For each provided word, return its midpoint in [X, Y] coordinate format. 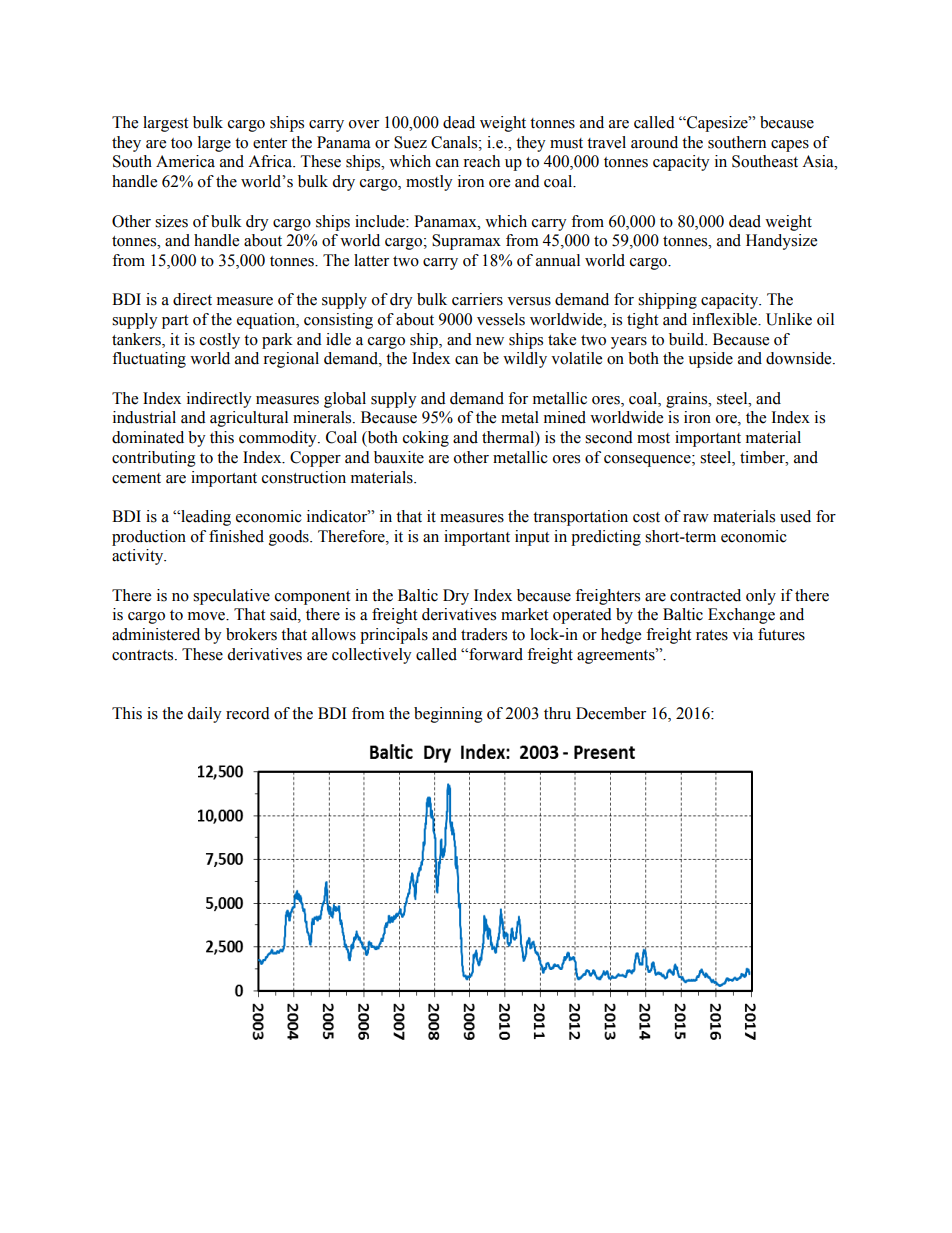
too [181, 143]
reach [481, 161]
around [654, 142]
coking [426, 439]
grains [688, 400]
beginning [448, 715]
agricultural [249, 419]
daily [204, 715]
